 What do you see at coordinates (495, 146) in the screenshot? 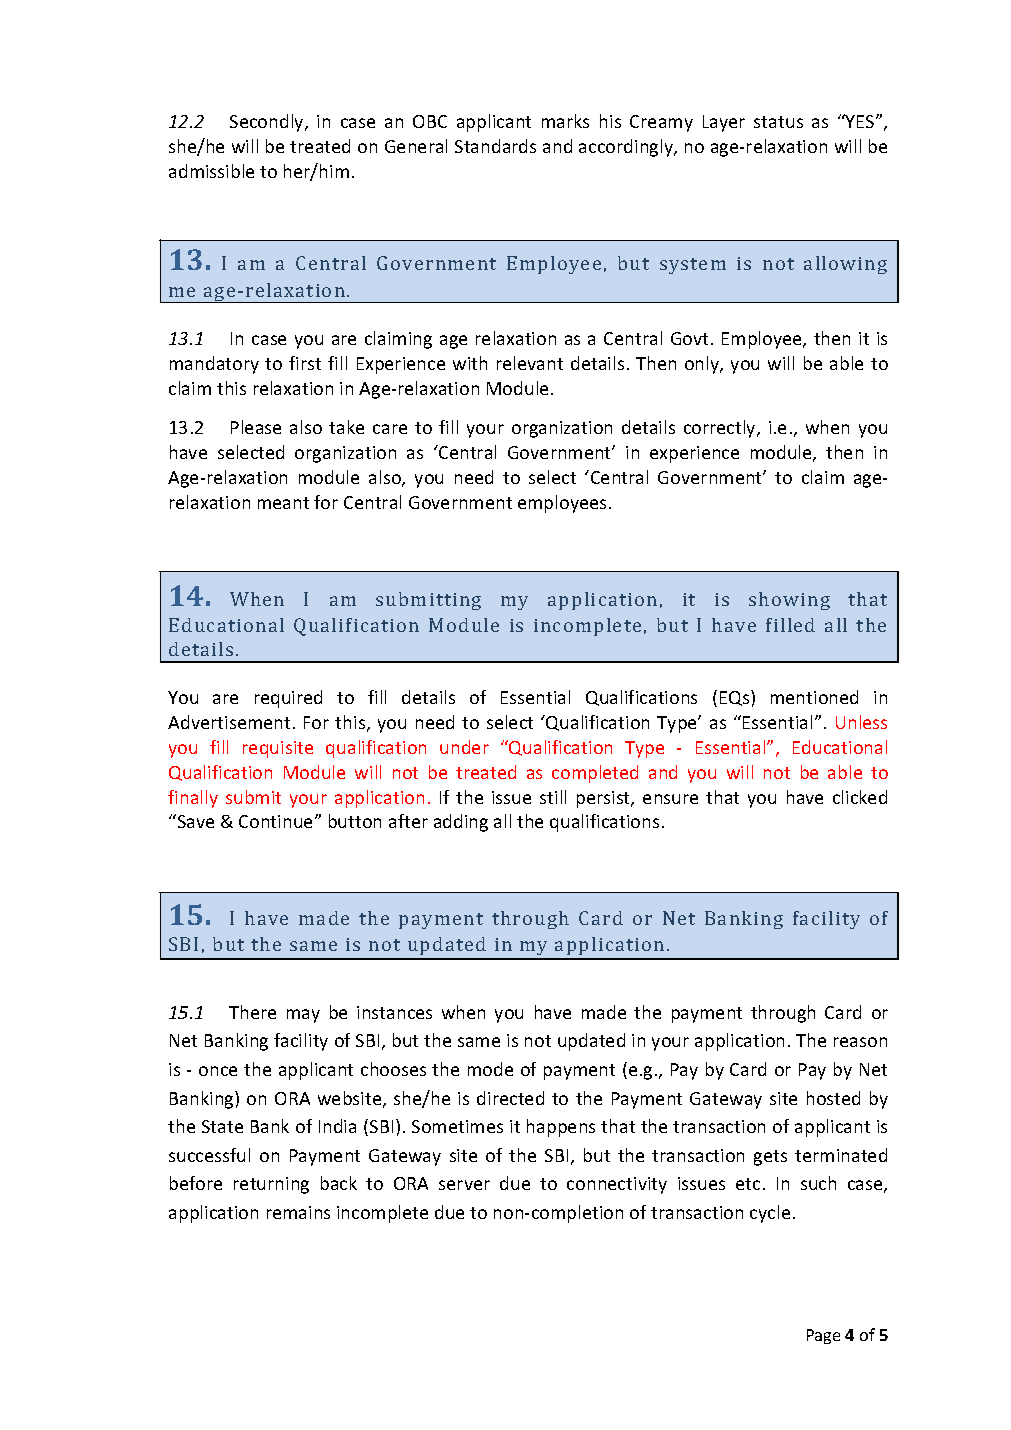
I see `Standards` at bounding box center [495, 146].
